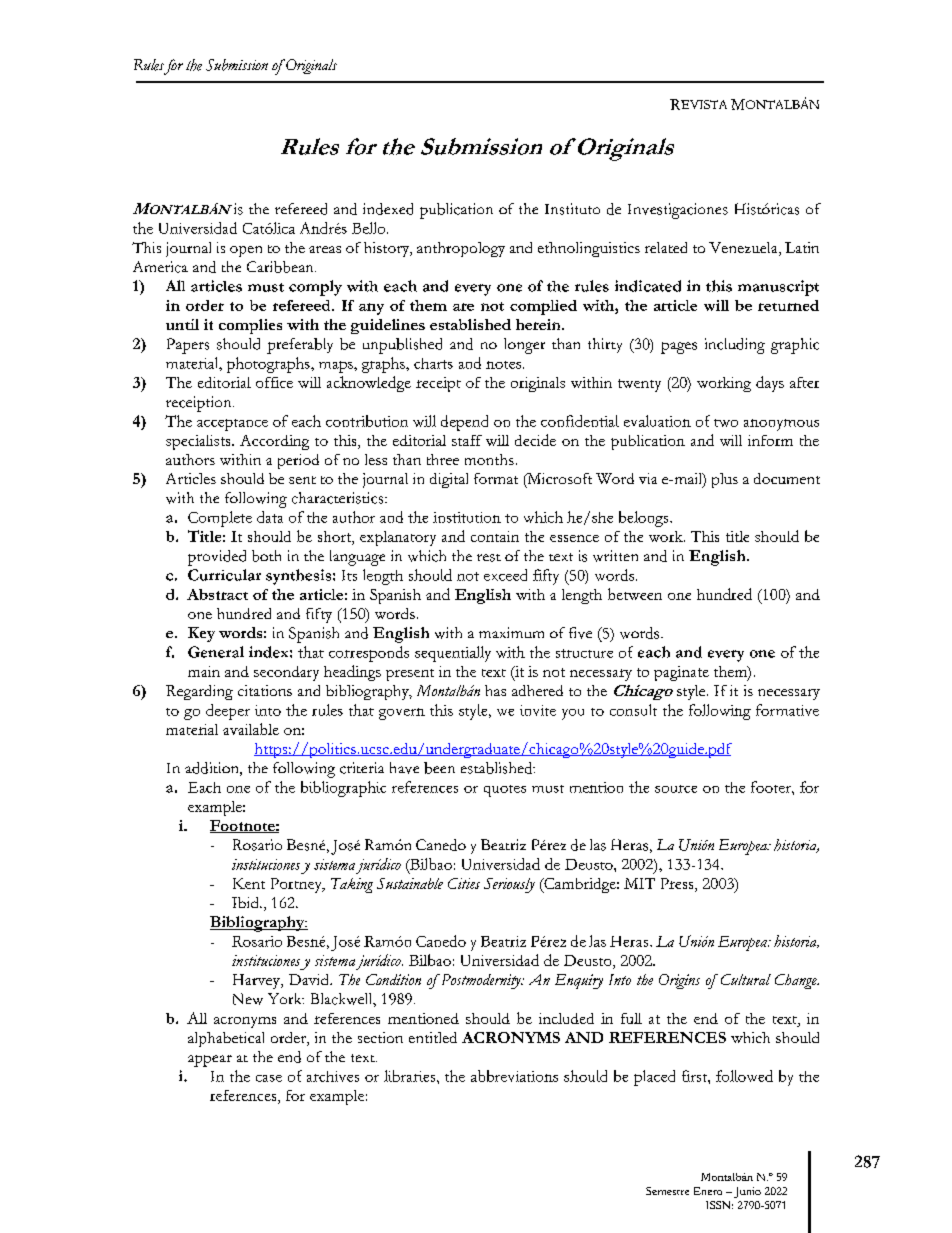  What do you see at coordinates (464, 883) in the image?
I see `Cities` at bounding box center [464, 883].
